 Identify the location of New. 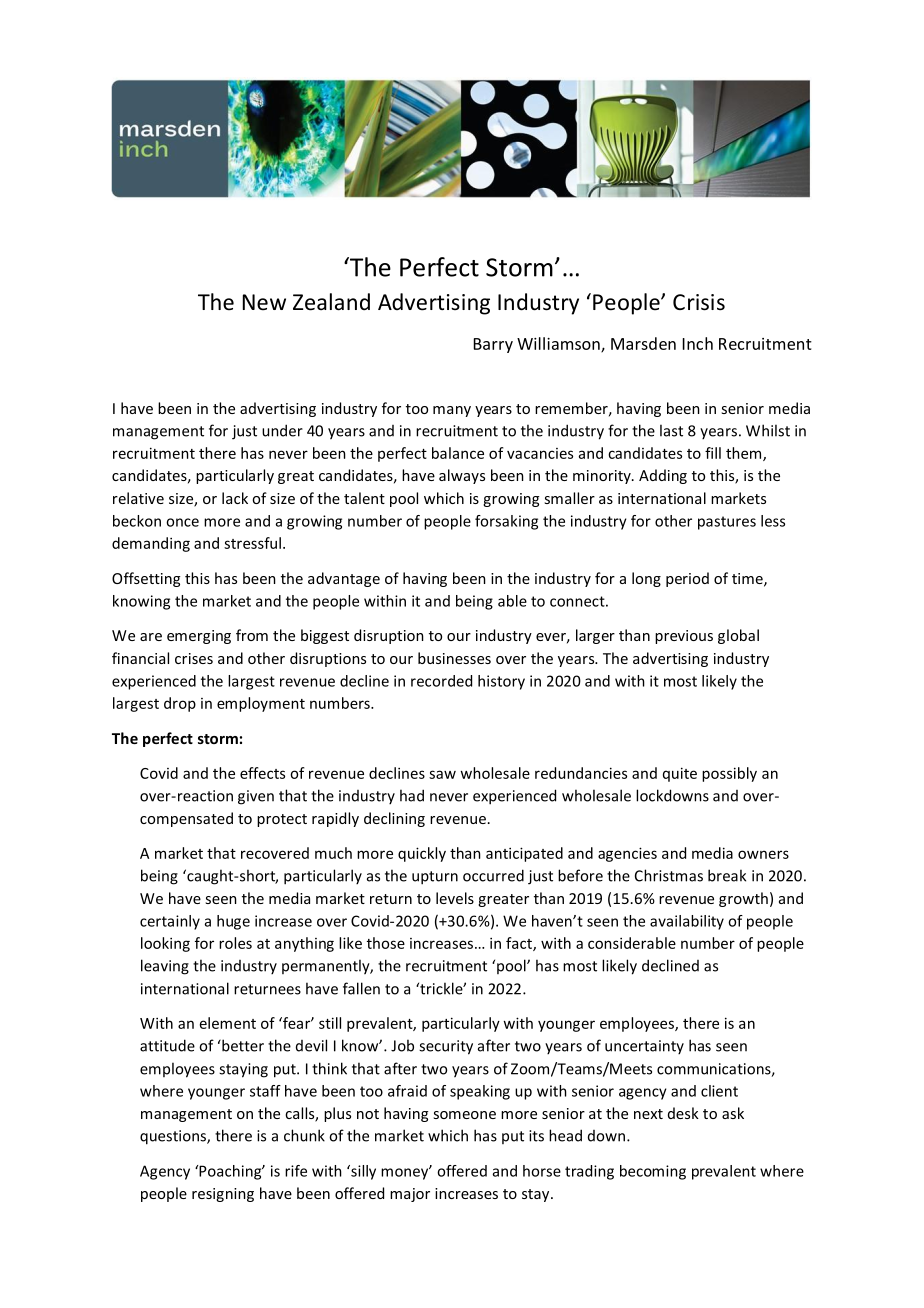
(264, 302).
